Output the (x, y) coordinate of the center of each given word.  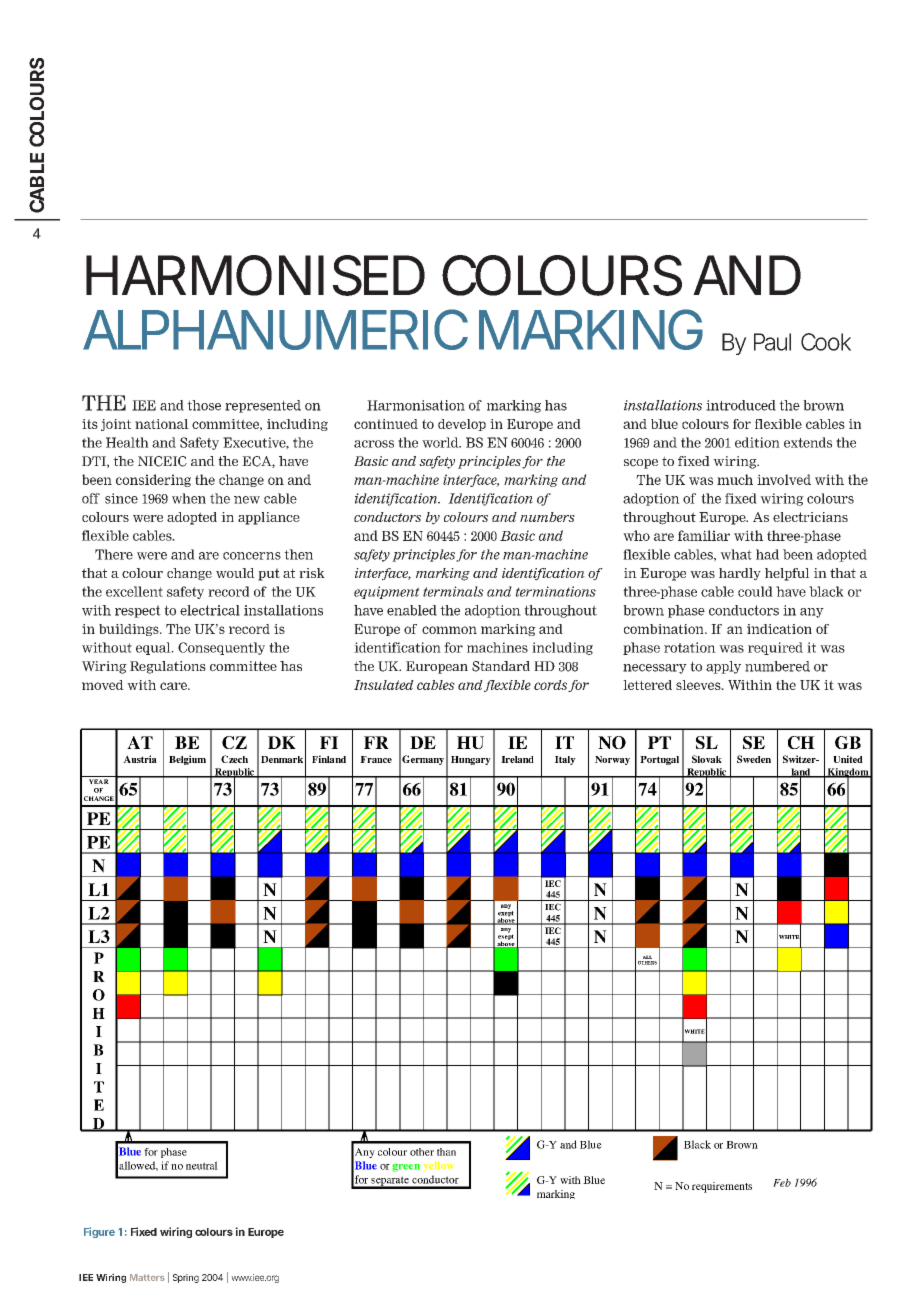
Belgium (187, 760)
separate (390, 1182)
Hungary (471, 760)
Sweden (754, 759)
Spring (186, 1278)
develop (462, 425)
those (204, 405)
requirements (722, 1187)
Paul (772, 342)
